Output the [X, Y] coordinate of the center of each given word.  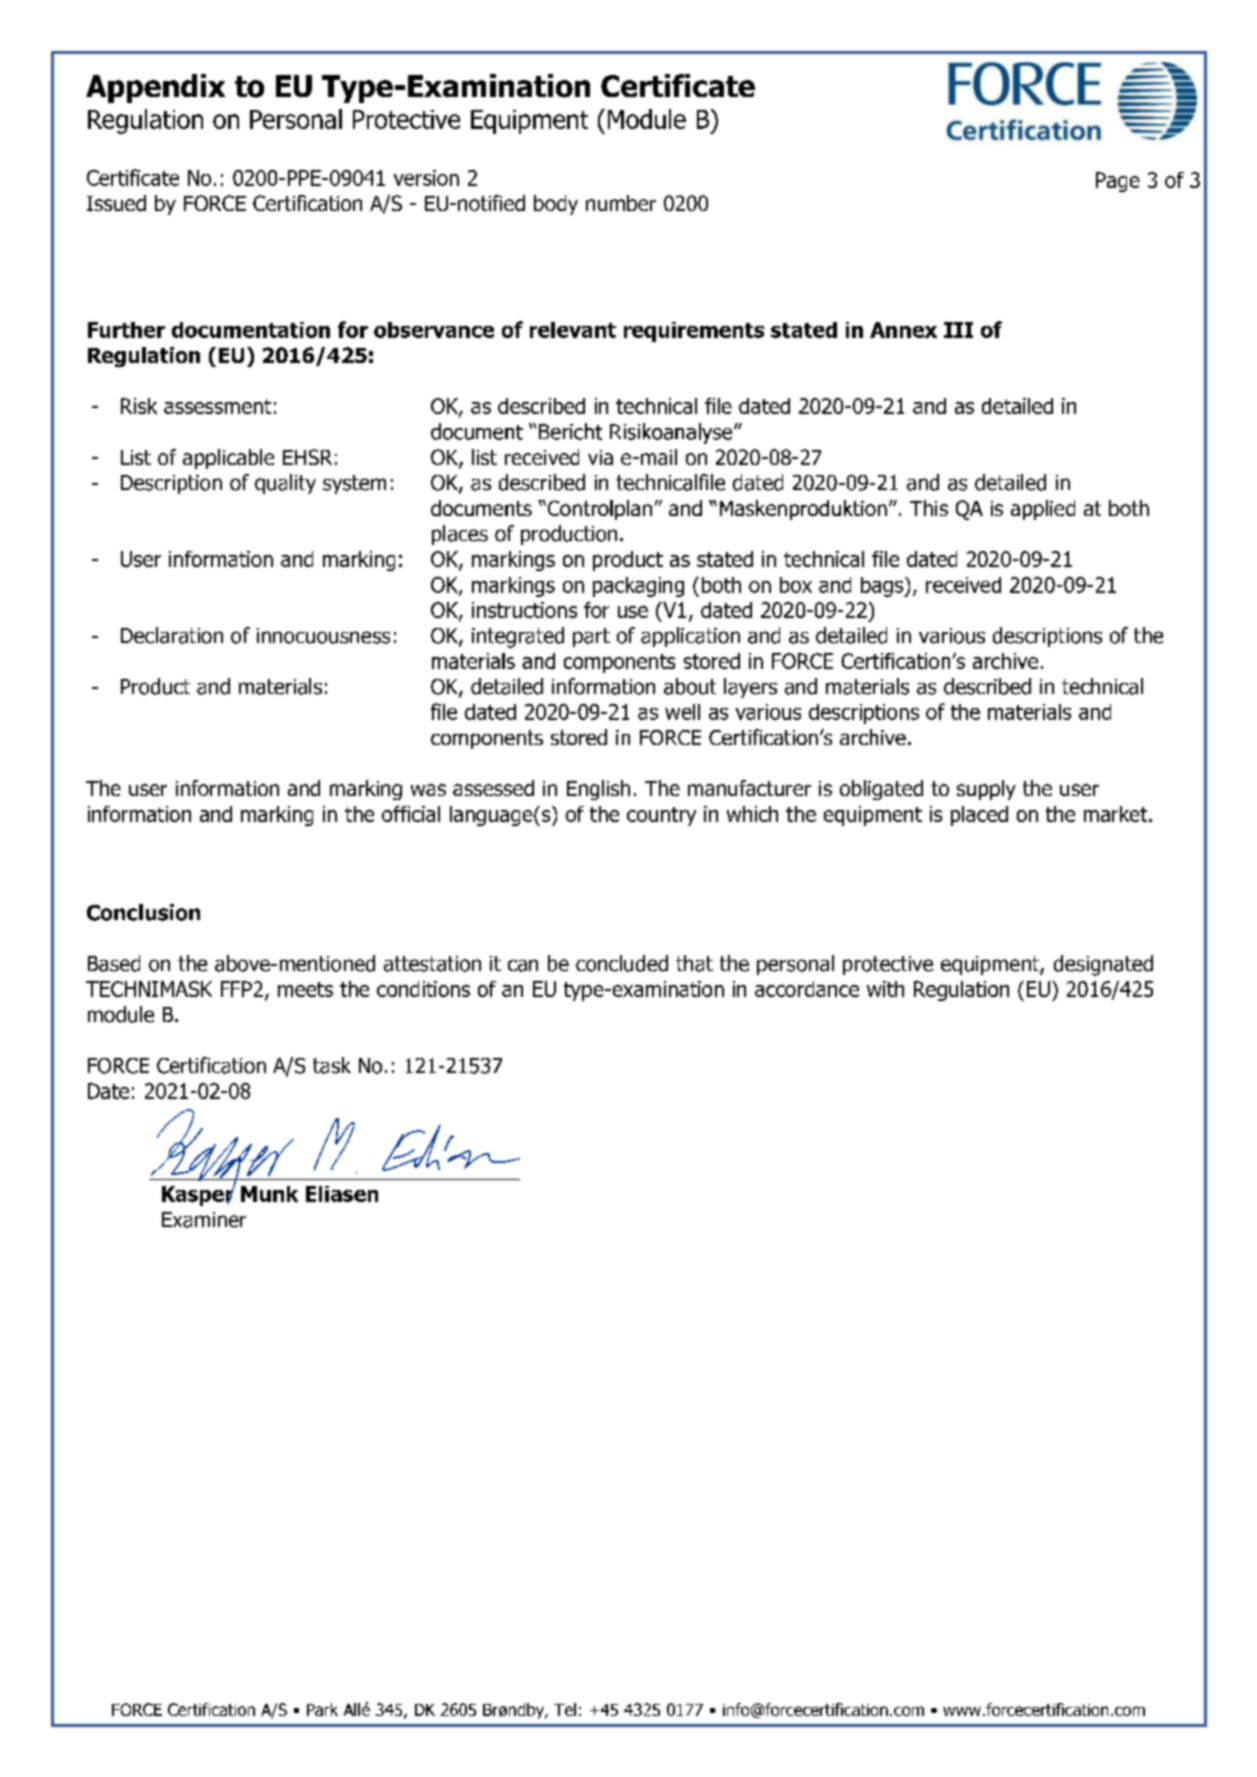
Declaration [172, 635]
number [621, 203]
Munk [269, 1194]
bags [883, 587]
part [591, 637]
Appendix [155, 88]
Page [1118, 182]
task [332, 1065]
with [885, 989]
